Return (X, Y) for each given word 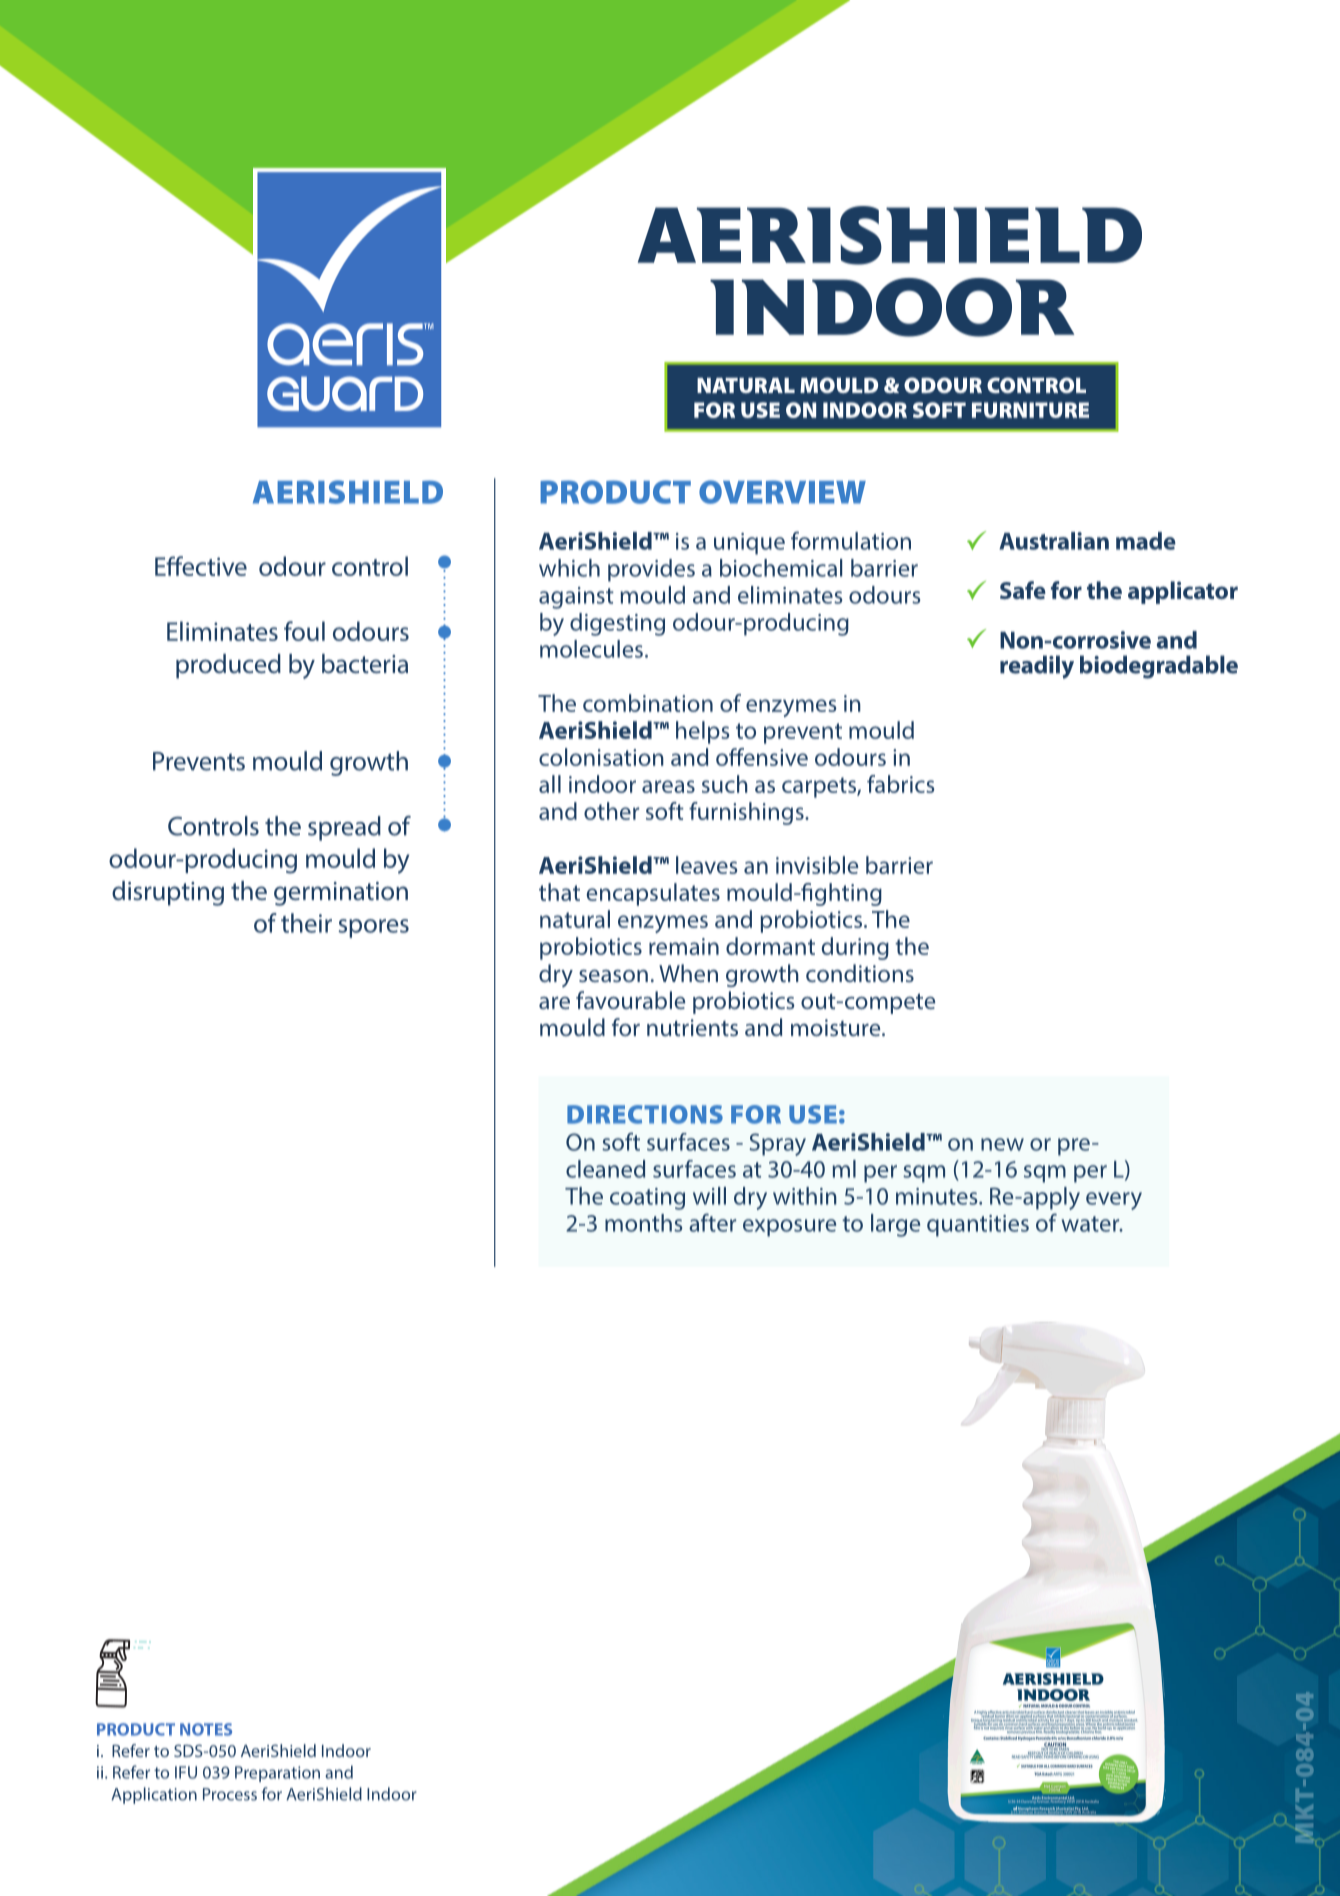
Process (230, 1794)
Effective (201, 566)
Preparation (277, 1774)
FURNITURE (1030, 410)
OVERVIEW (782, 492)
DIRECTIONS (645, 1114)
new (1002, 1144)
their (306, 923)
